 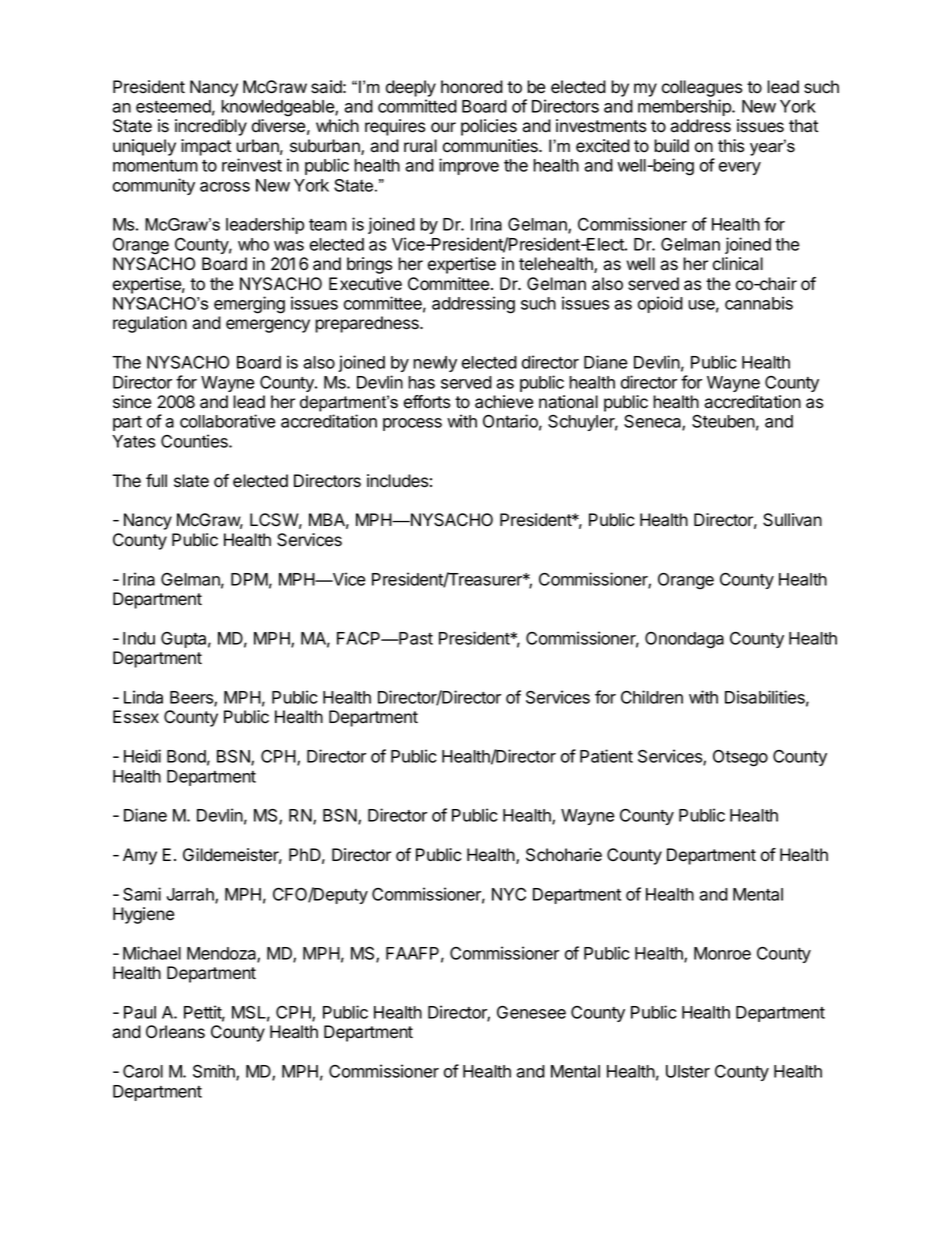 What do you see at coordinates (228, 421) in the screenshot?
I see `collaborative` at bounding box center [228, 421].
